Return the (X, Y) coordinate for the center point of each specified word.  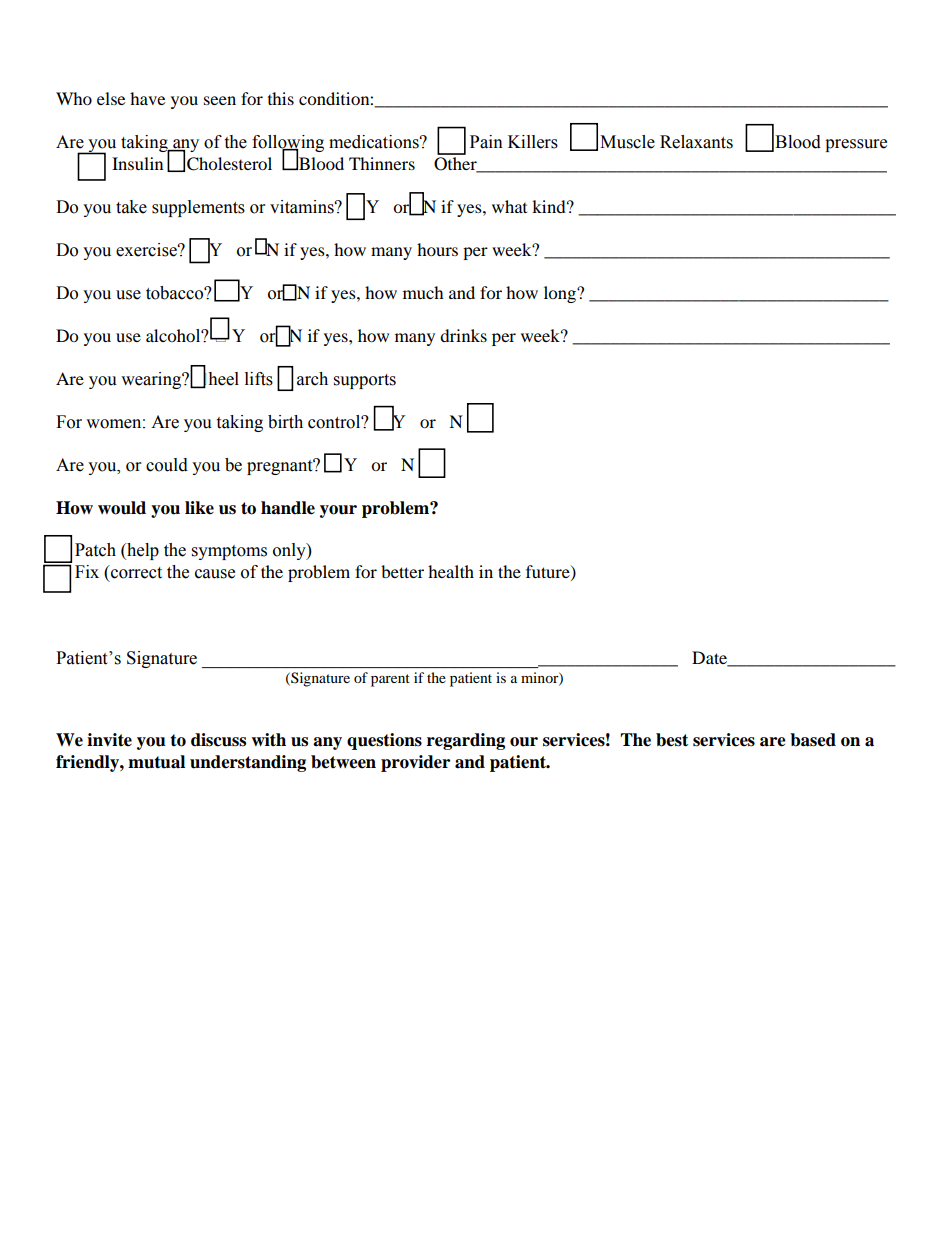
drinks (463, 335)
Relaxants (696, 142)
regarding (466, 741)
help (142, 551)
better (402, 571)
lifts (259, 379)
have (147, 98)
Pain (486, 142)
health (451, 571)
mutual (156, 762)
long (561, 294)
